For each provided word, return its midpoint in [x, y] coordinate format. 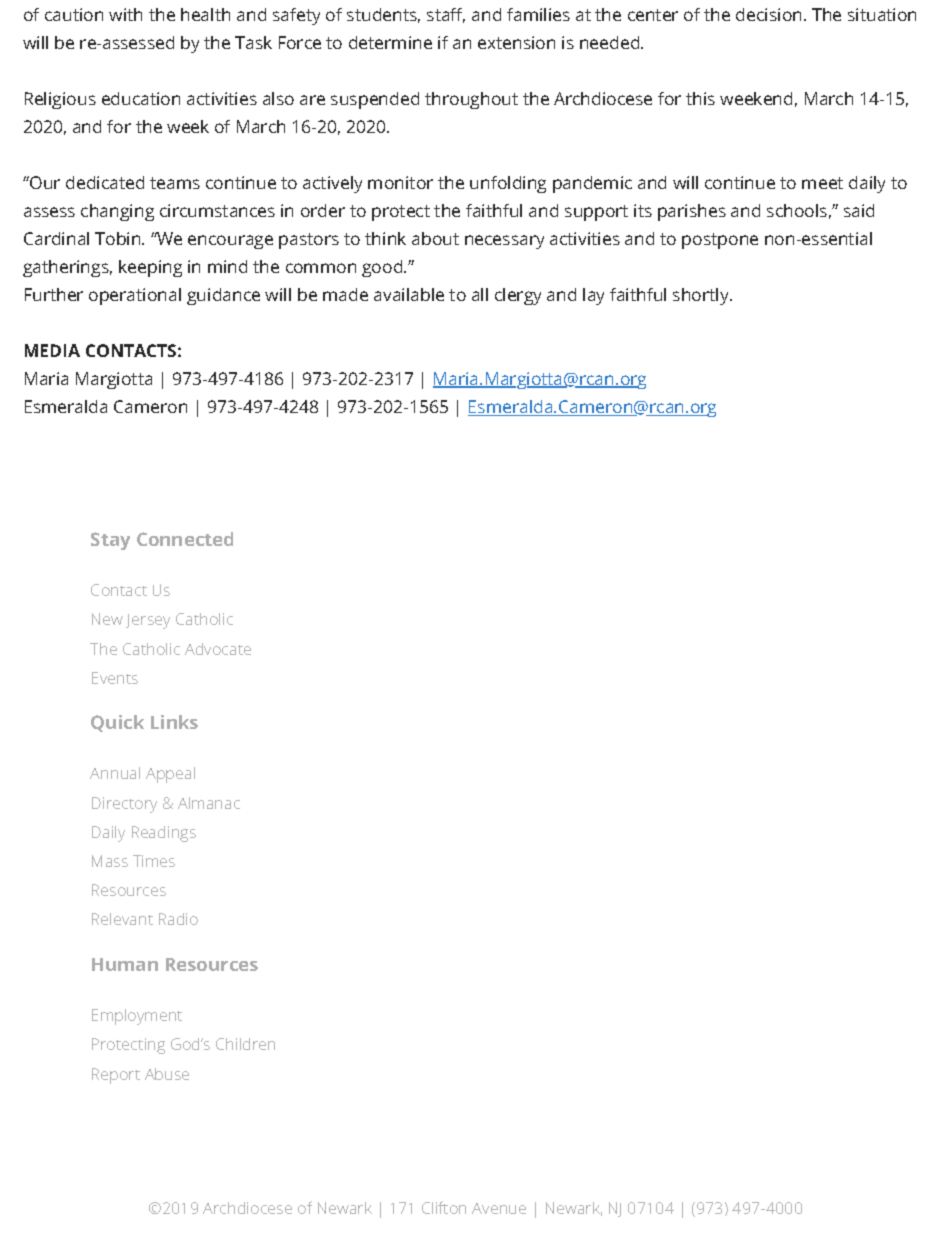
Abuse [167, 1074]
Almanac [209, 803]
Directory [124, 805]
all [480, 294]
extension [516, 42]
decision [768, 14]
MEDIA [52, 350]
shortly [702, 296]
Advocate [218, 649]
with [125, 14]
